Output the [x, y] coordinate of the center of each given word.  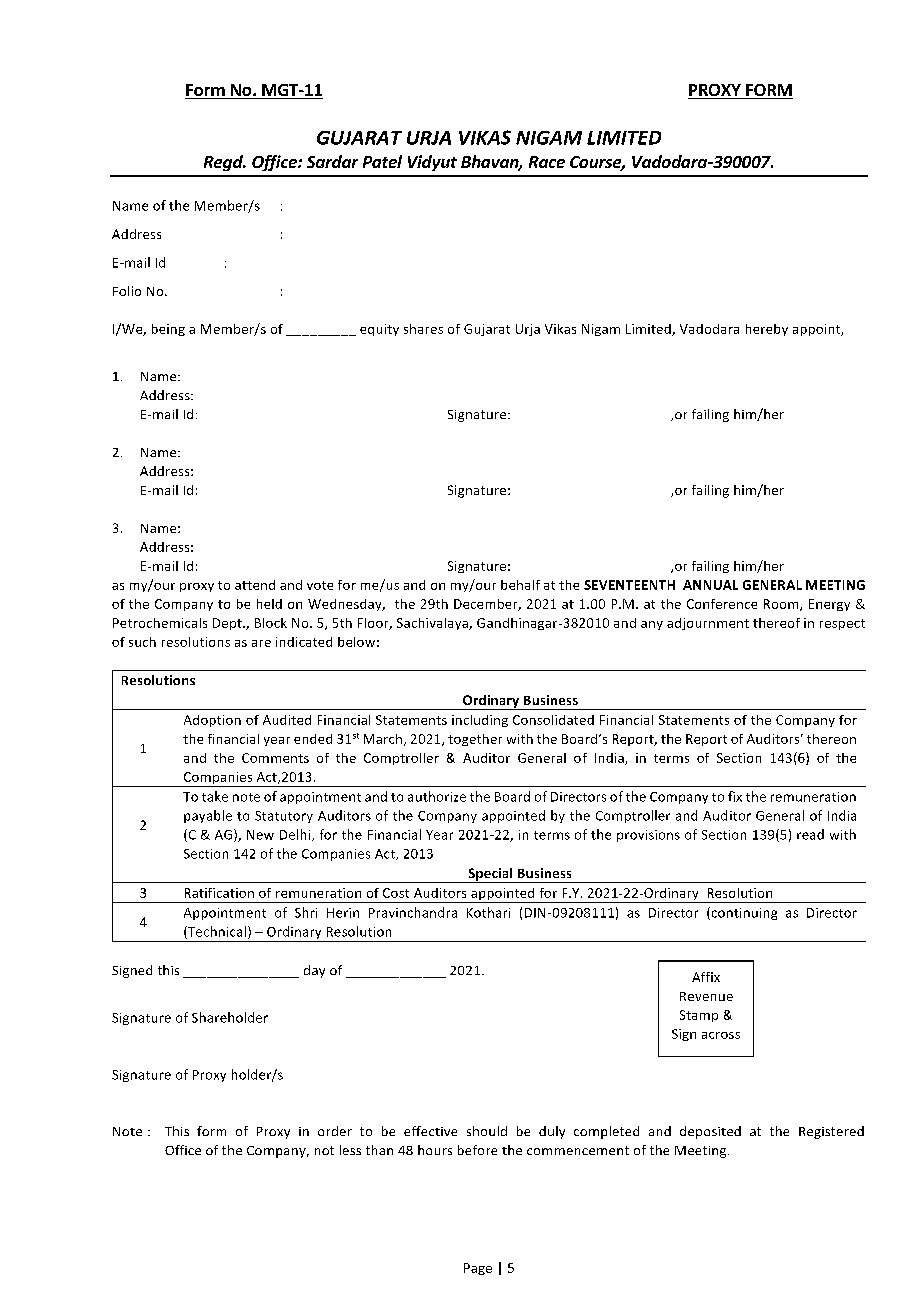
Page [478, 1269]
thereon [831, 739]
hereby [767, 330]
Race [547, 162]
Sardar [332, 161]
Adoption [212, 721]
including [480, 721]
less [350, 1150]
